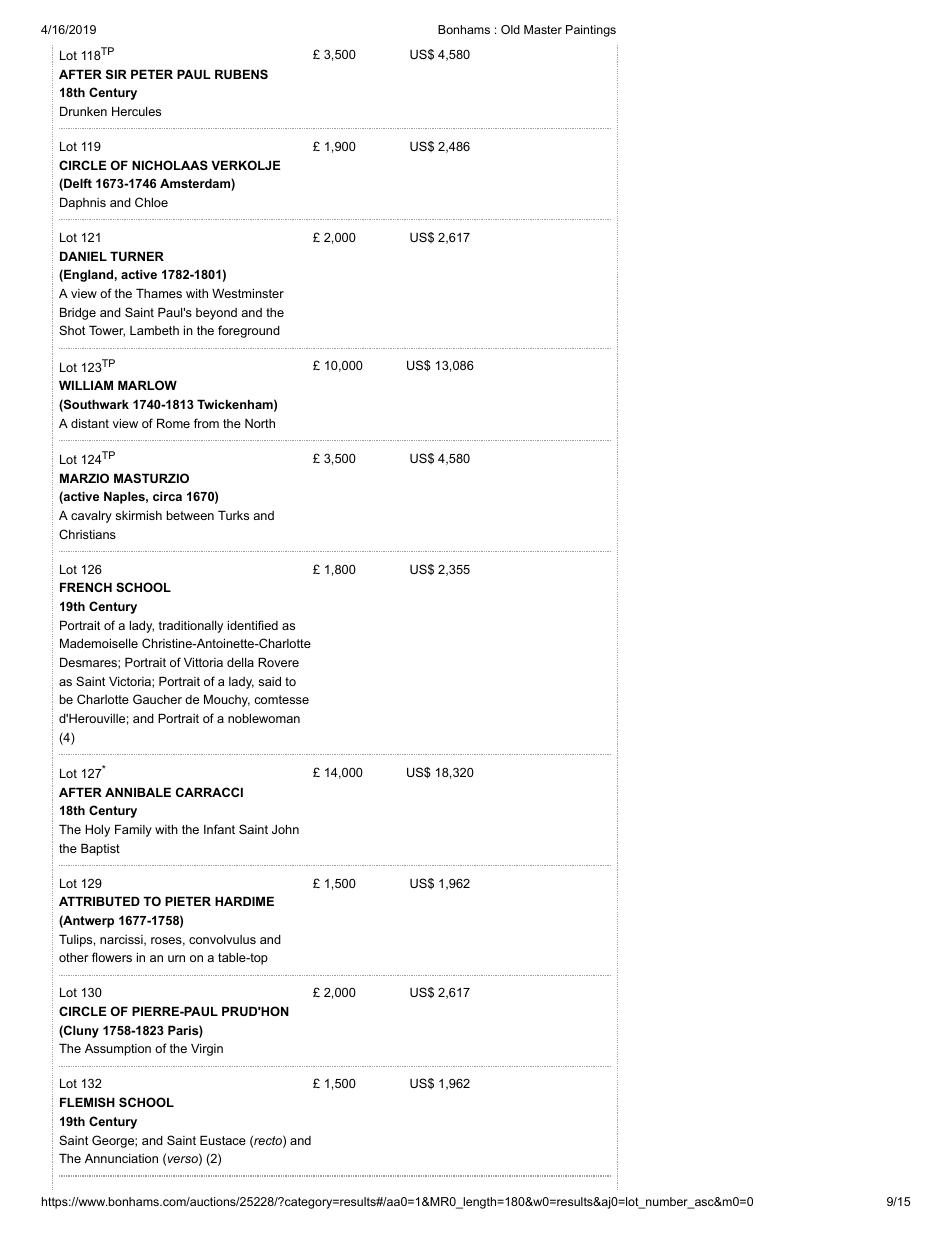 This page has height=1233, width=952. What do you see at coordinates (270, 681) in the page?
I see `said` at bounding box center [270, 681].
